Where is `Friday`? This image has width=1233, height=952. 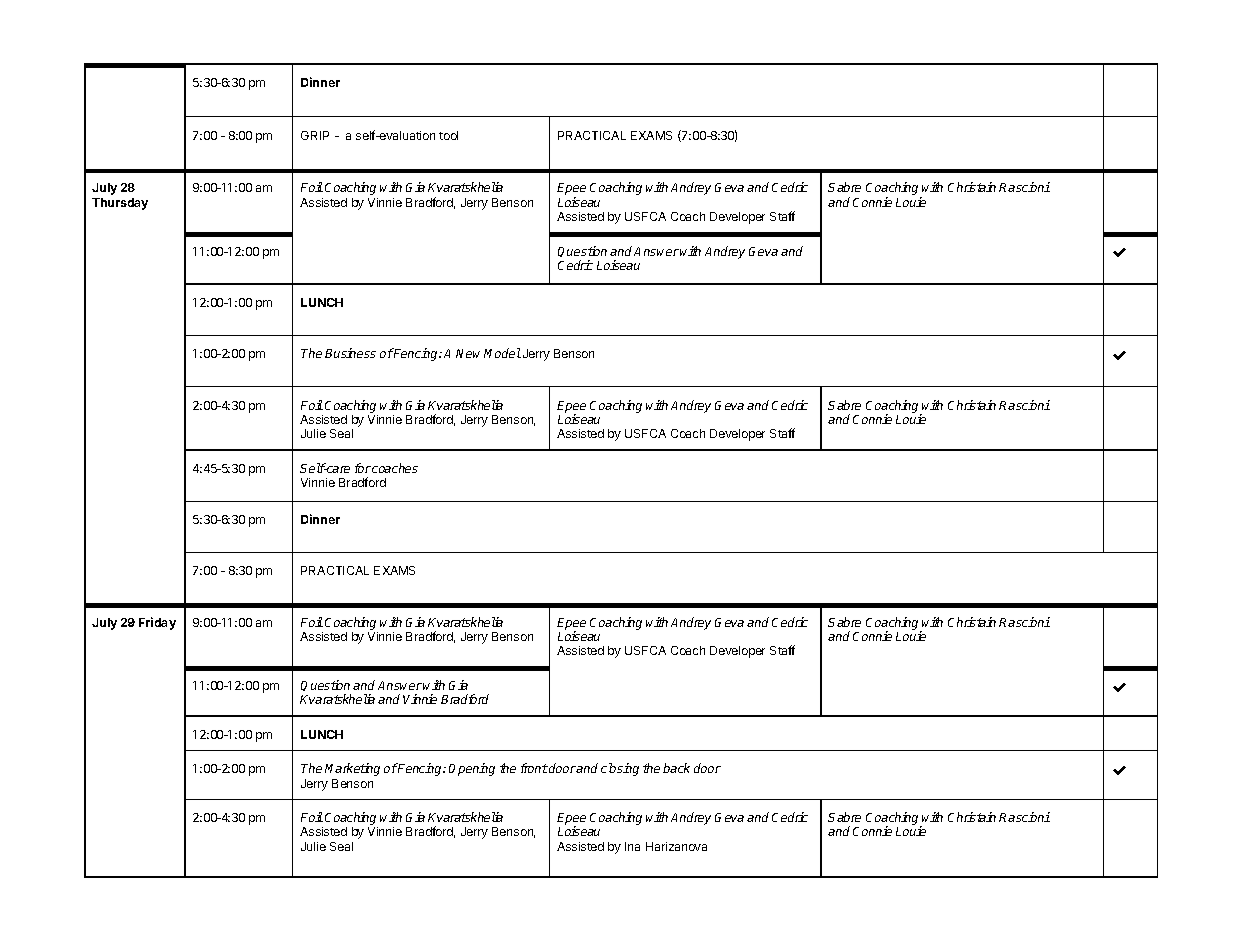 Friday is located at coordinates (157, 623).
